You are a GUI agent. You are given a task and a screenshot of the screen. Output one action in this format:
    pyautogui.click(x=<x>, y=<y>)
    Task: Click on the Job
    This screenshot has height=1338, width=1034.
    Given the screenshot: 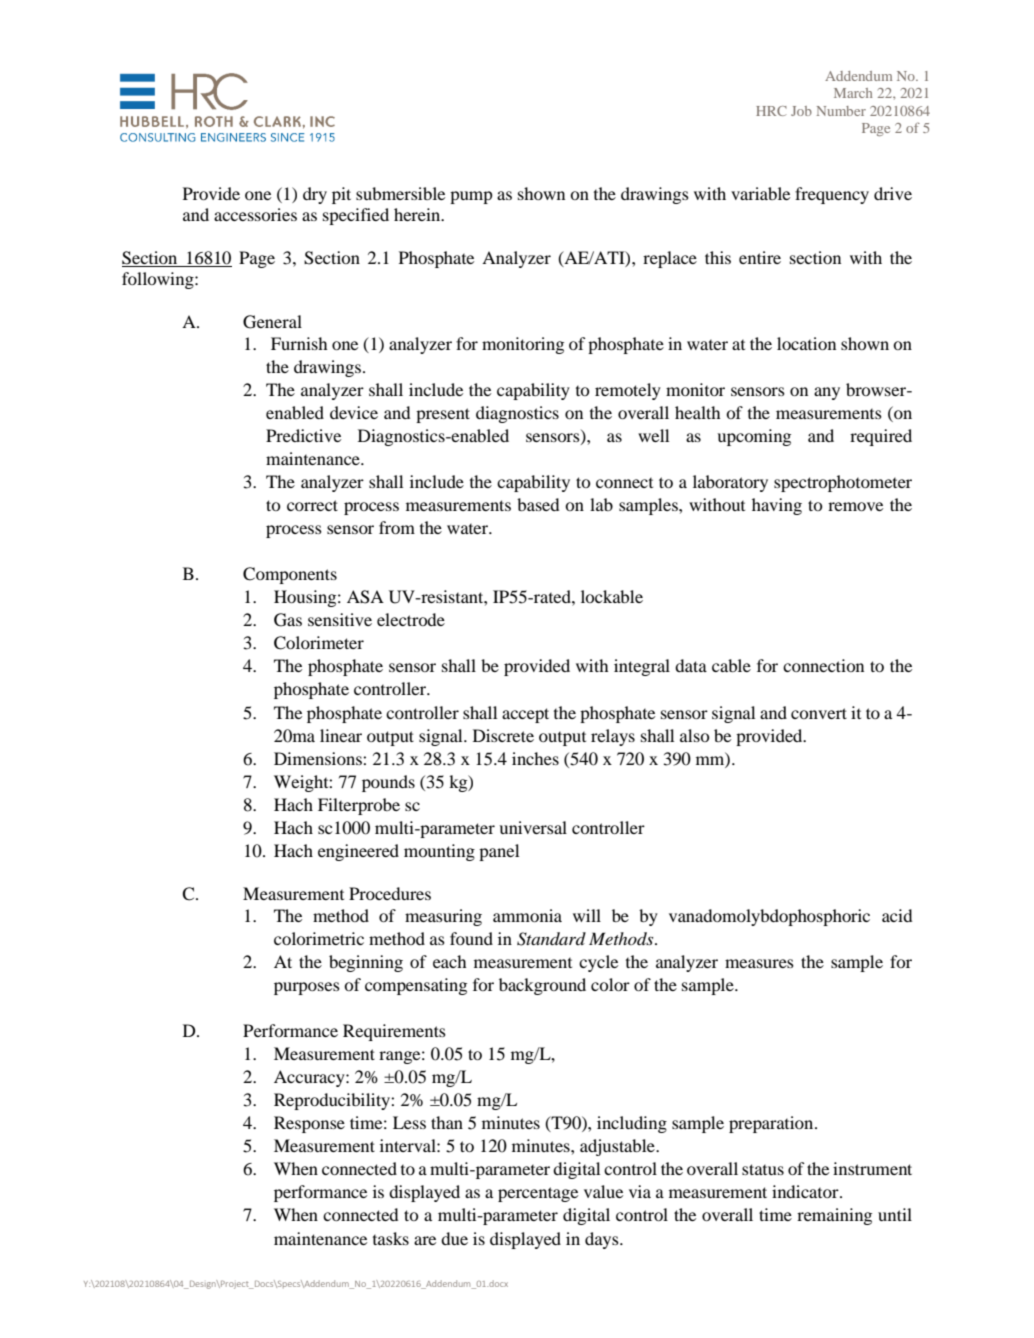 What is the action you would take?
    pyautogui.click(x=801, y=111)
